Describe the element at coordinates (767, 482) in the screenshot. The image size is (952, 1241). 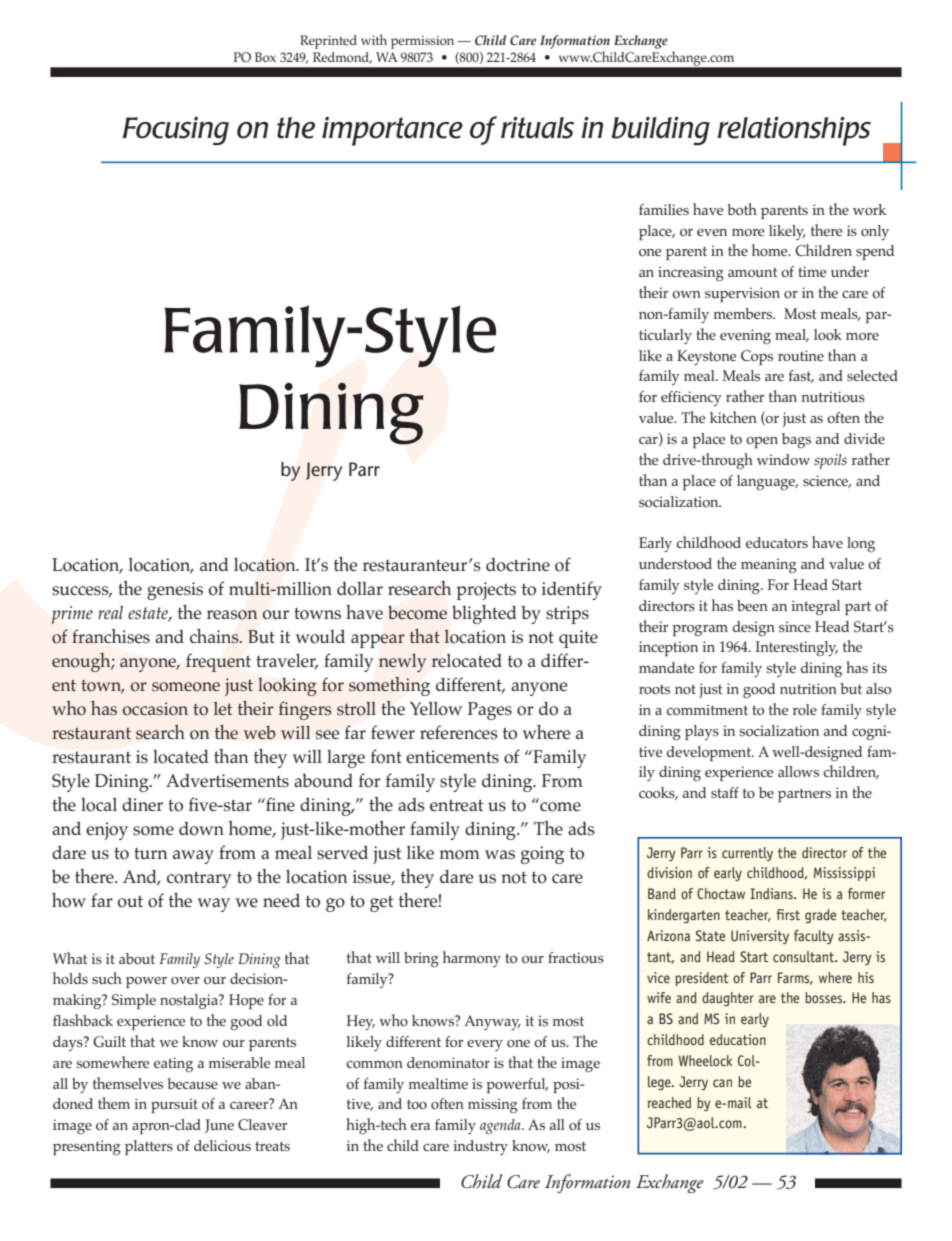
I see `language` at that location.
